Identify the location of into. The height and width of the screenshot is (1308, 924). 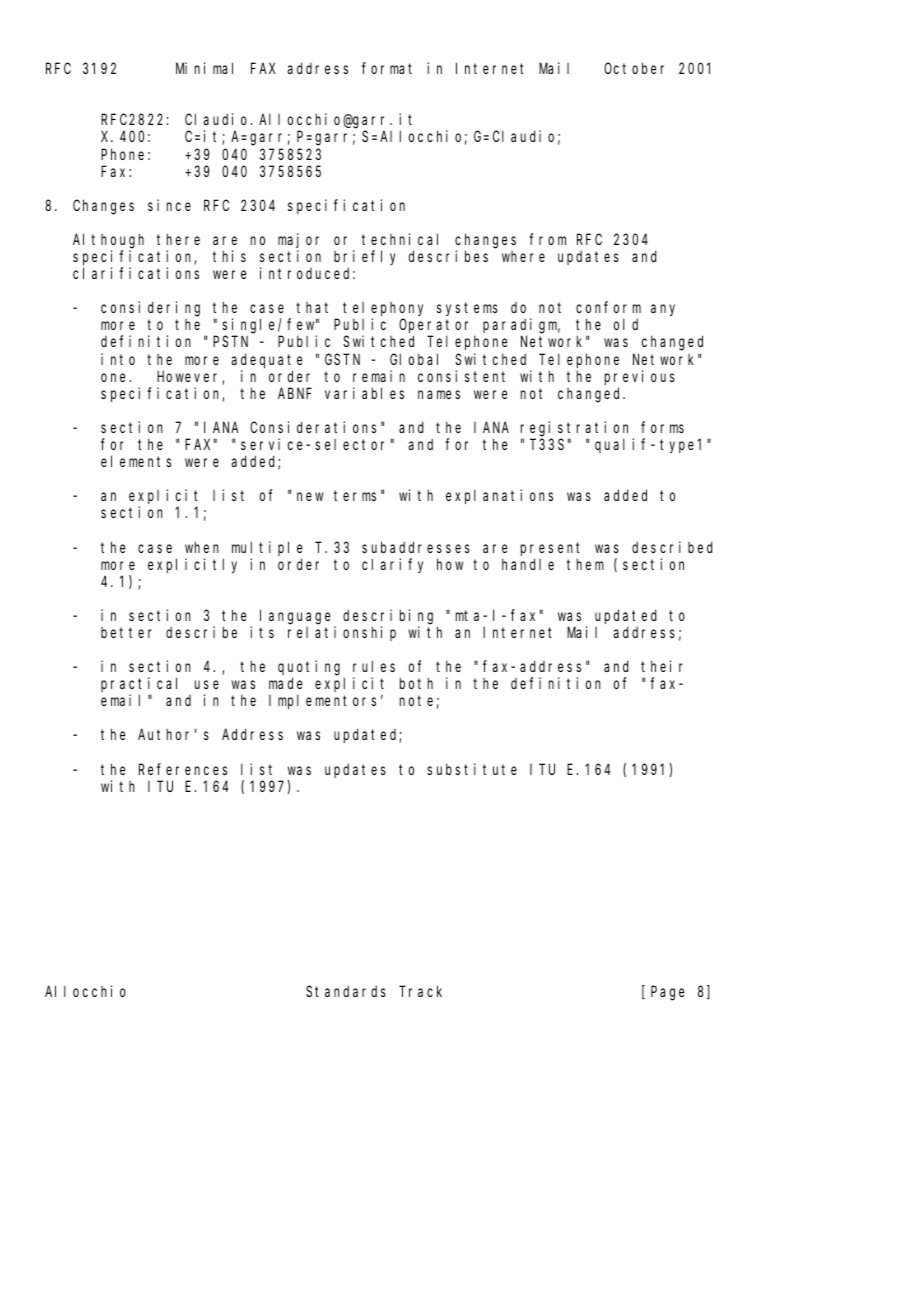
(118, 359).
